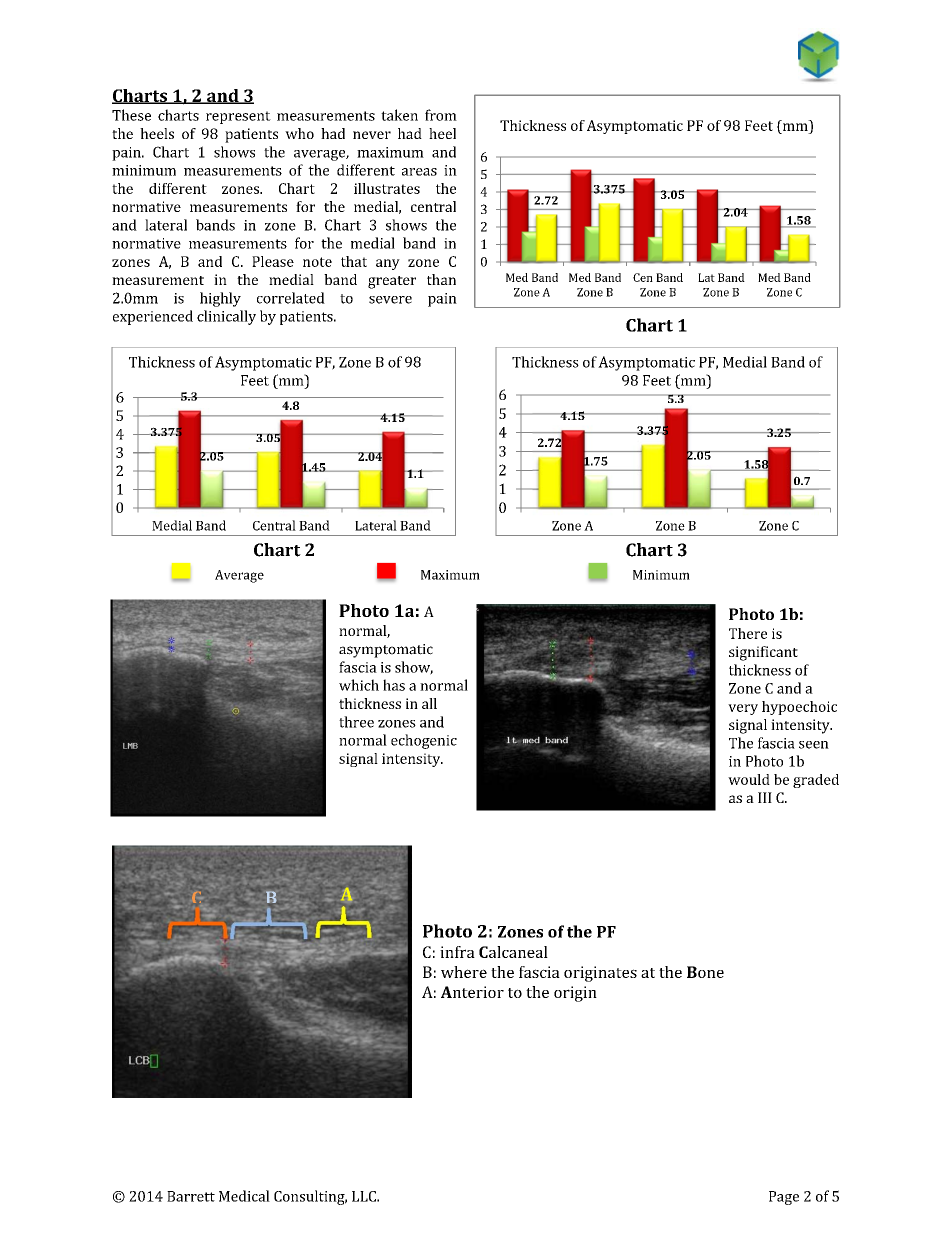 Image resolution: width=952 pixels, height=1233 pixels. Describe the element at coordinates (359, 685) in the document. I see `which` at that location.
